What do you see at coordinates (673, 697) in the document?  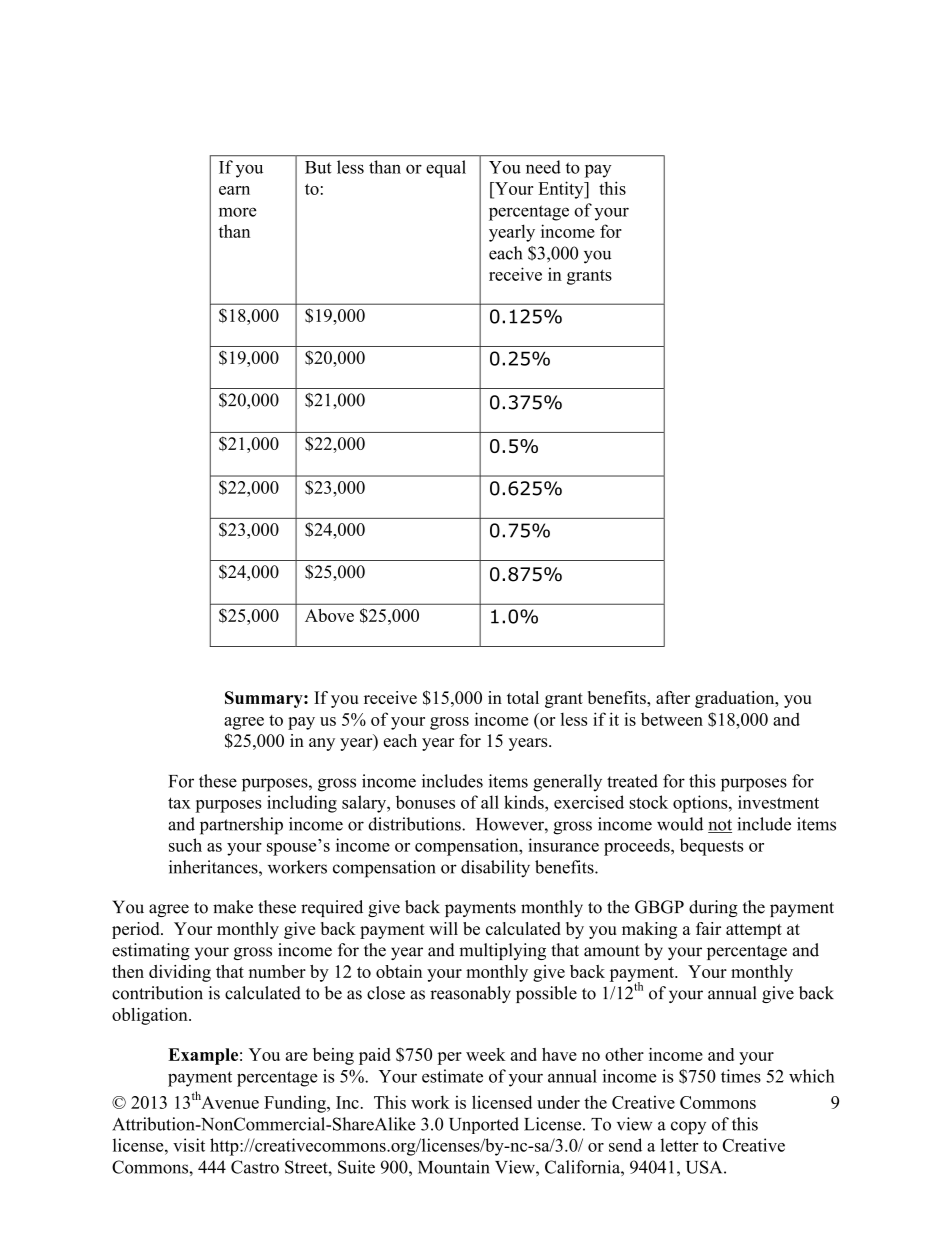 I see `after` at bounding box center [673, 697].
